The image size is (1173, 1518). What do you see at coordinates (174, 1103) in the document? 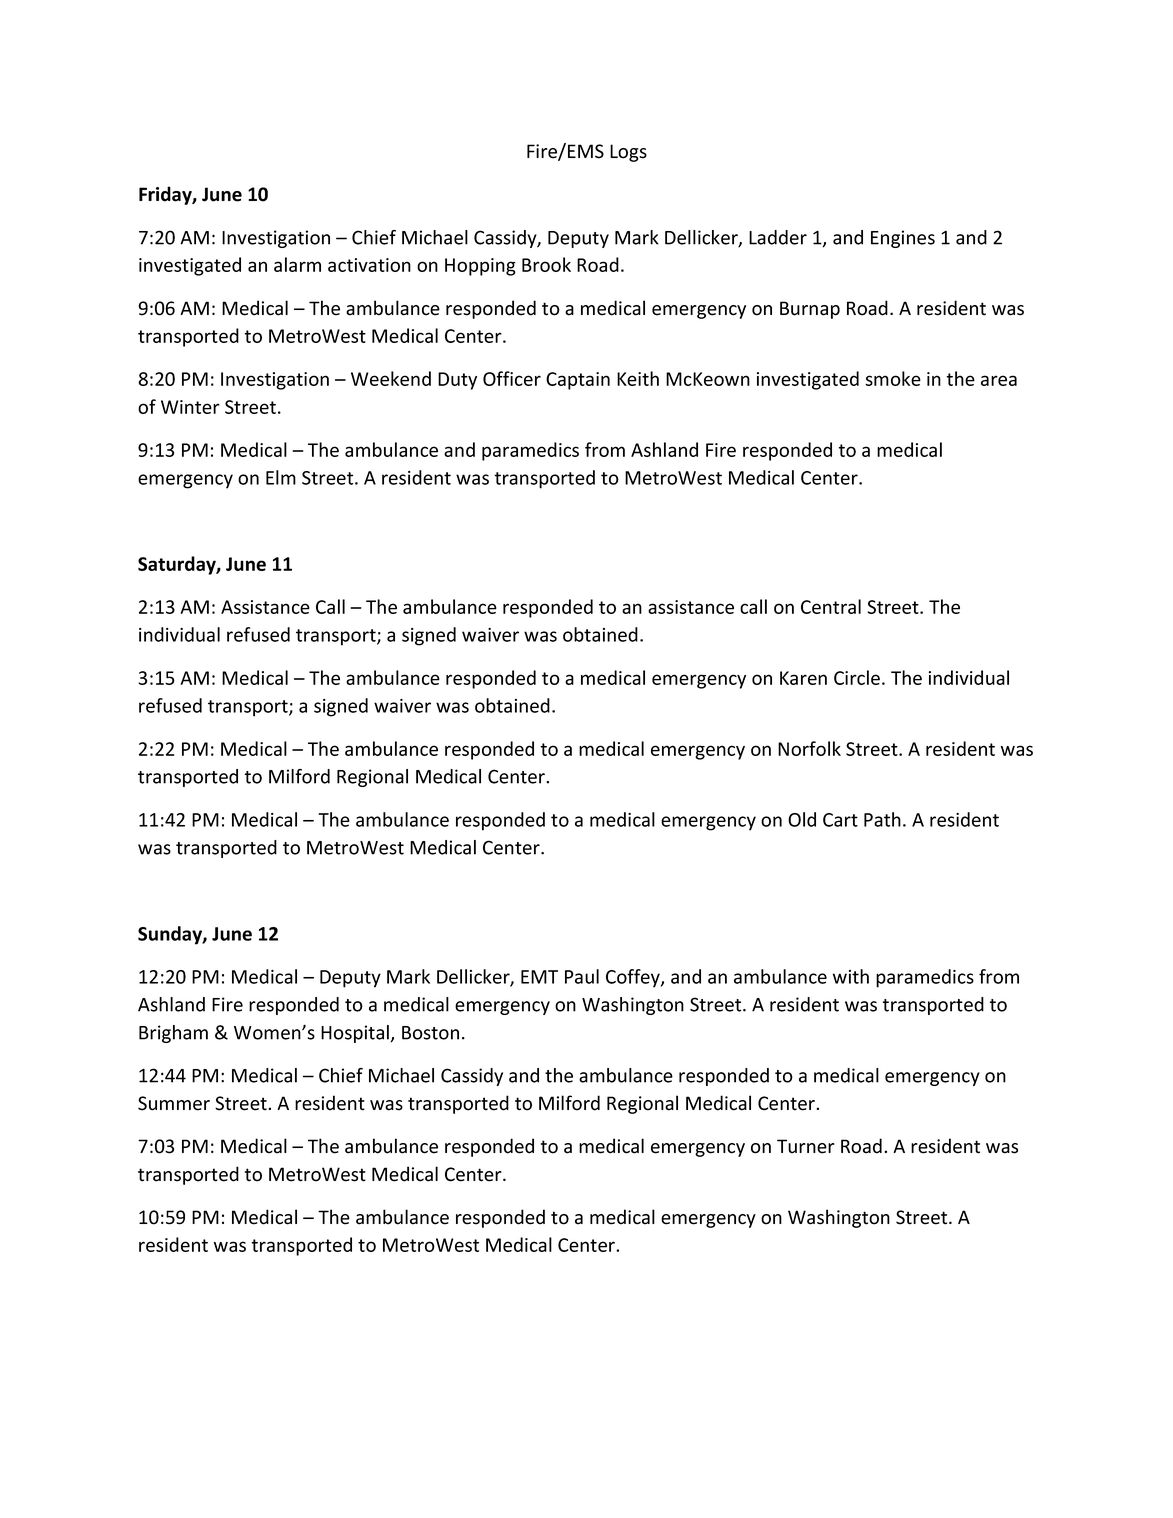
I see `Summer` at bounding box center [174, 1103].
